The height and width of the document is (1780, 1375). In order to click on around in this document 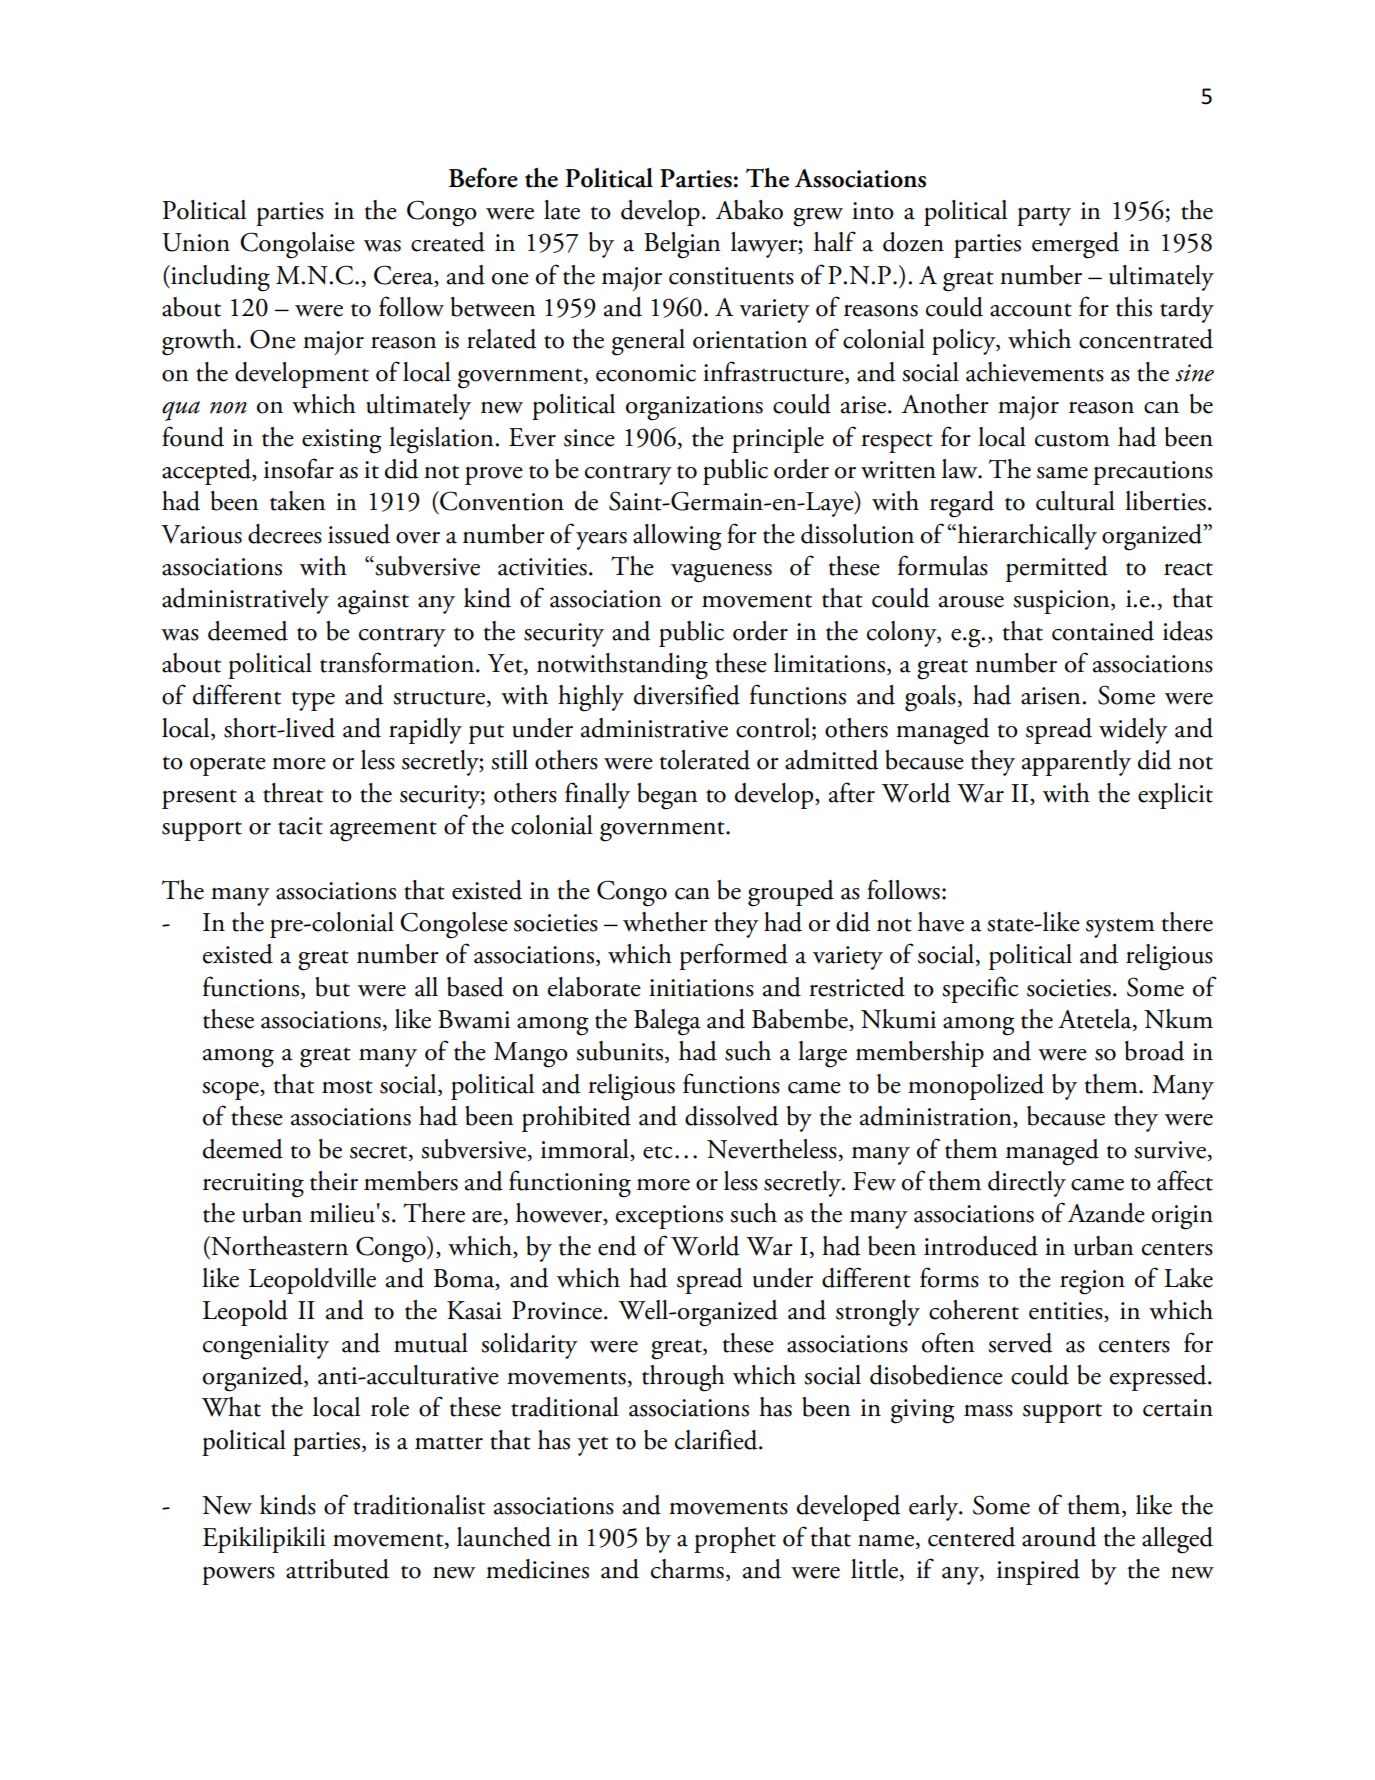, I will do `click(1059, 1537)`.
